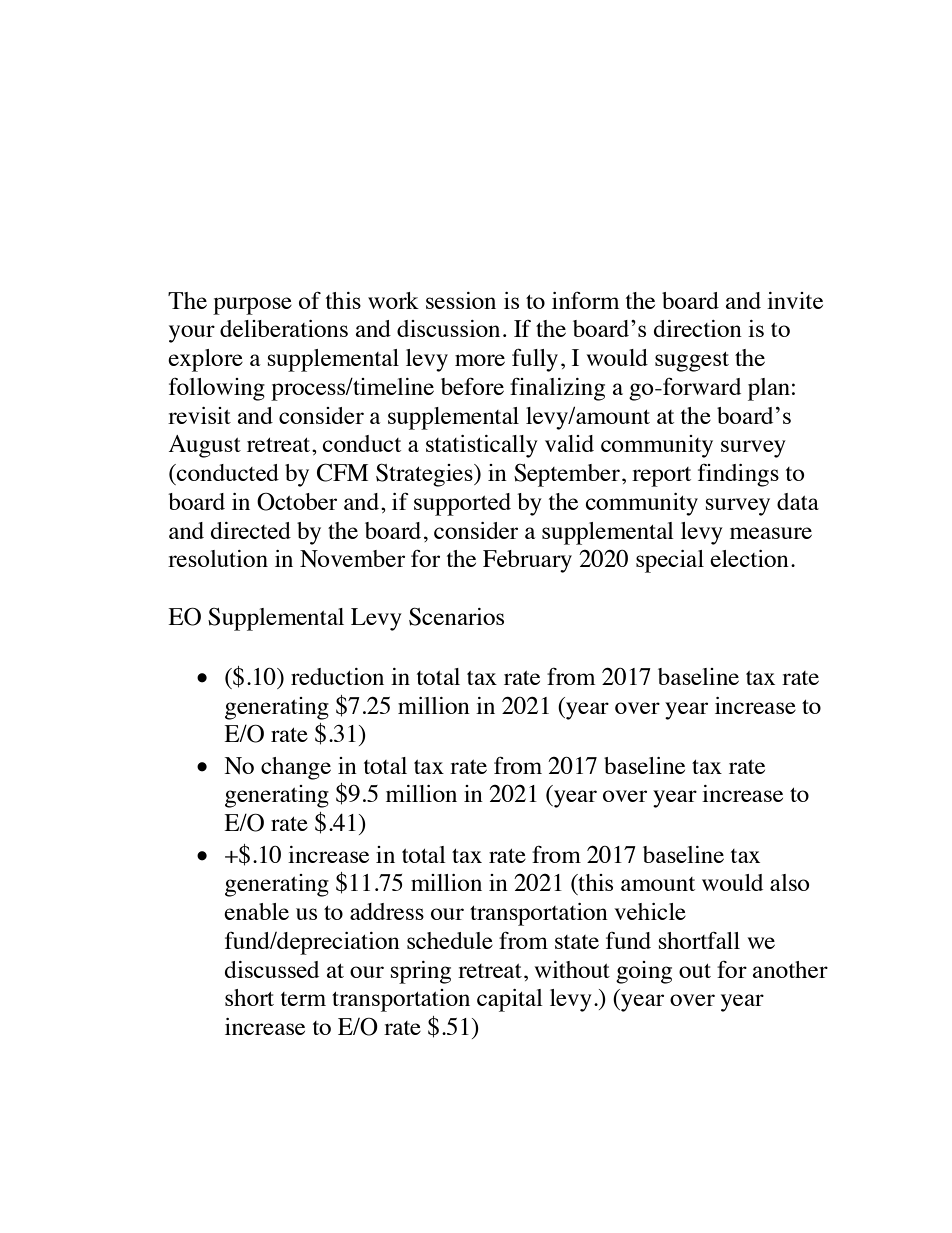 The height and width of the image is (1233, 952). Describe the element at coordinates (448, 328) in the image. I see `discussion` at that location.
